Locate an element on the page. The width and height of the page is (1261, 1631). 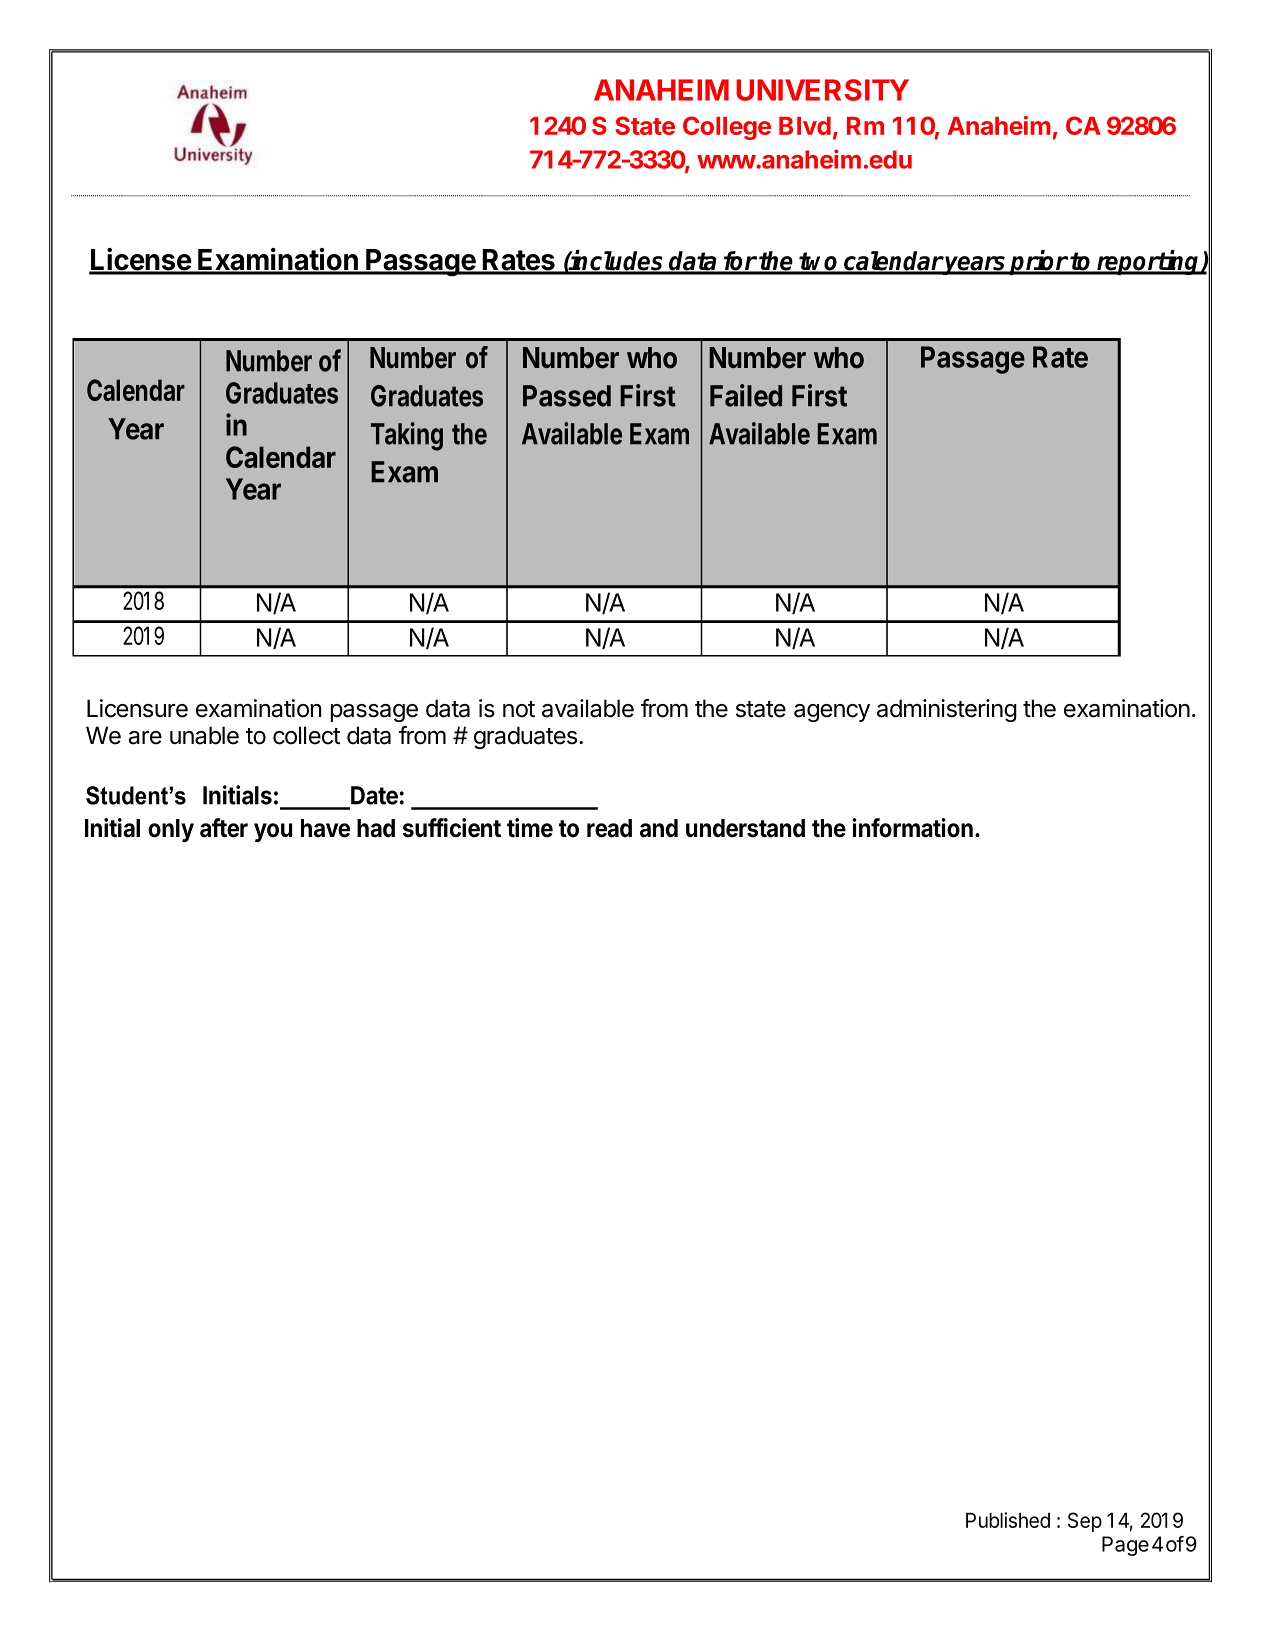
UNIVERSITY is located at coordinates (822, 90).
